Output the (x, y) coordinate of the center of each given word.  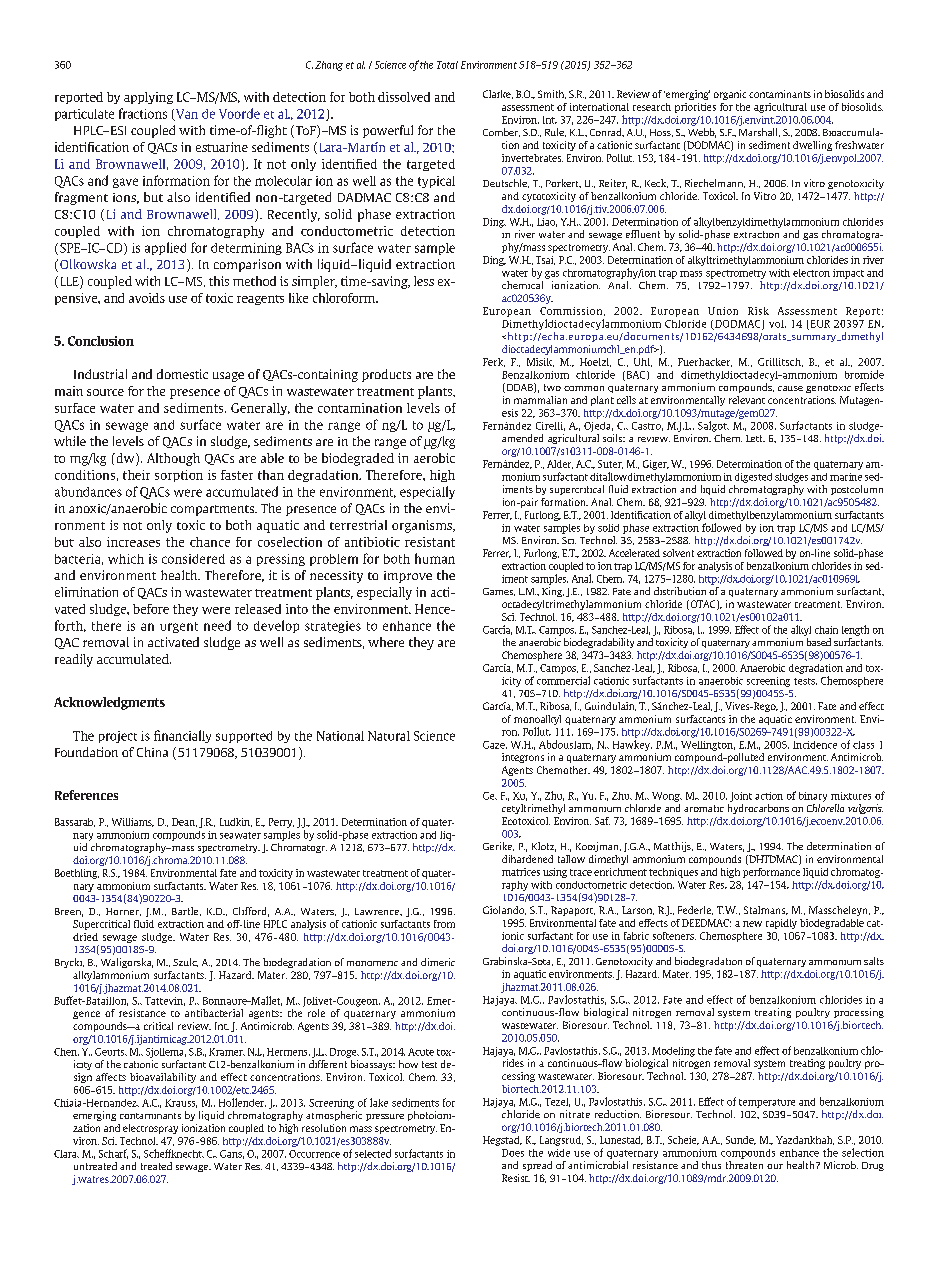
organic (730, 95)
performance (771, 873)
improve (408, 577)
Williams (133, 822)
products (386, 375)
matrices (521, 872)
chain (826, 630)
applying (148, 98)
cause (790, 388)
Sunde (741, 1140)
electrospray (150, 1129)
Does (513, 1153)
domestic (182, 374)
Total (447, 65)
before (151, 609)
